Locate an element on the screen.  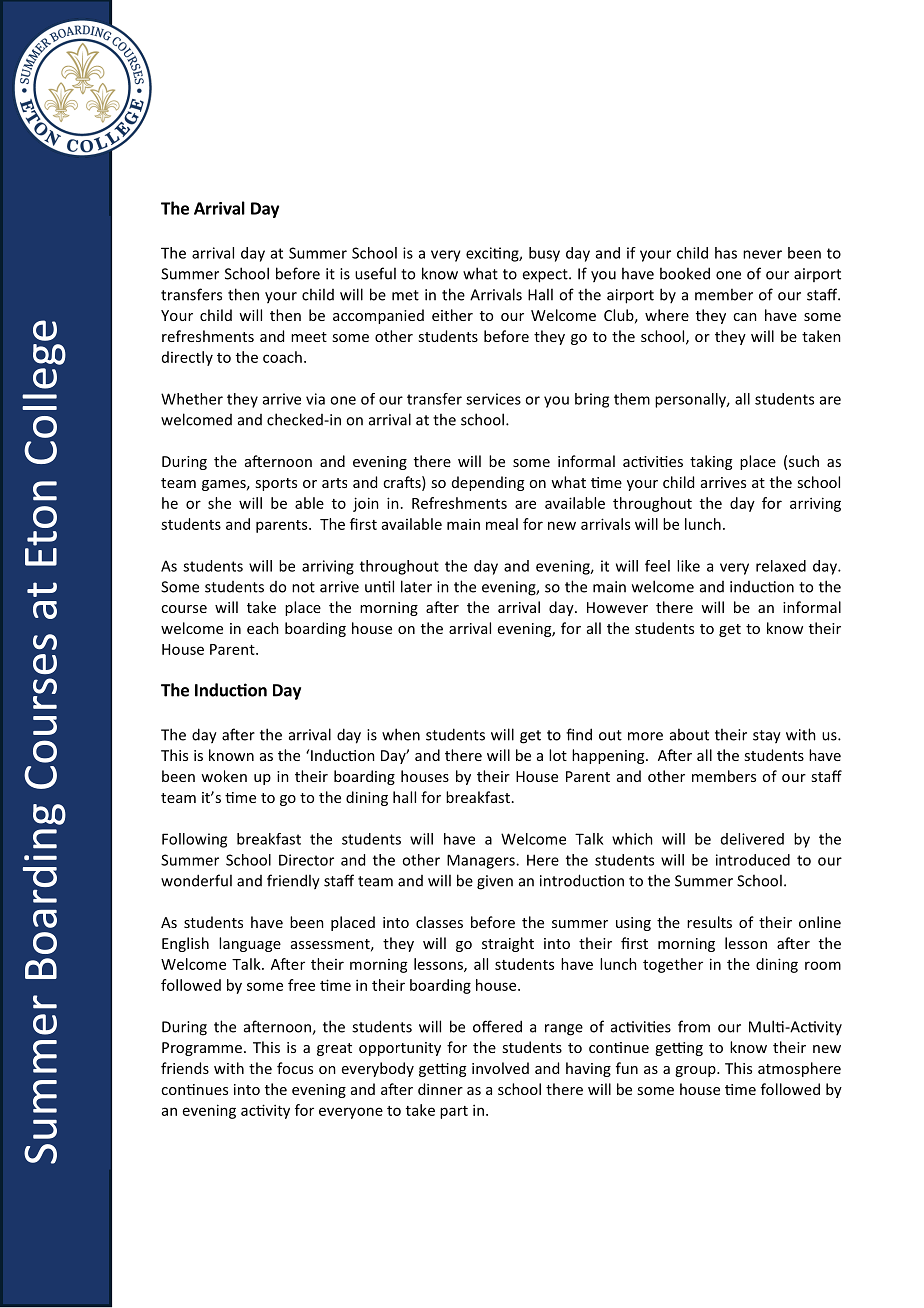
friendly is located at coordinates (293, 882).
